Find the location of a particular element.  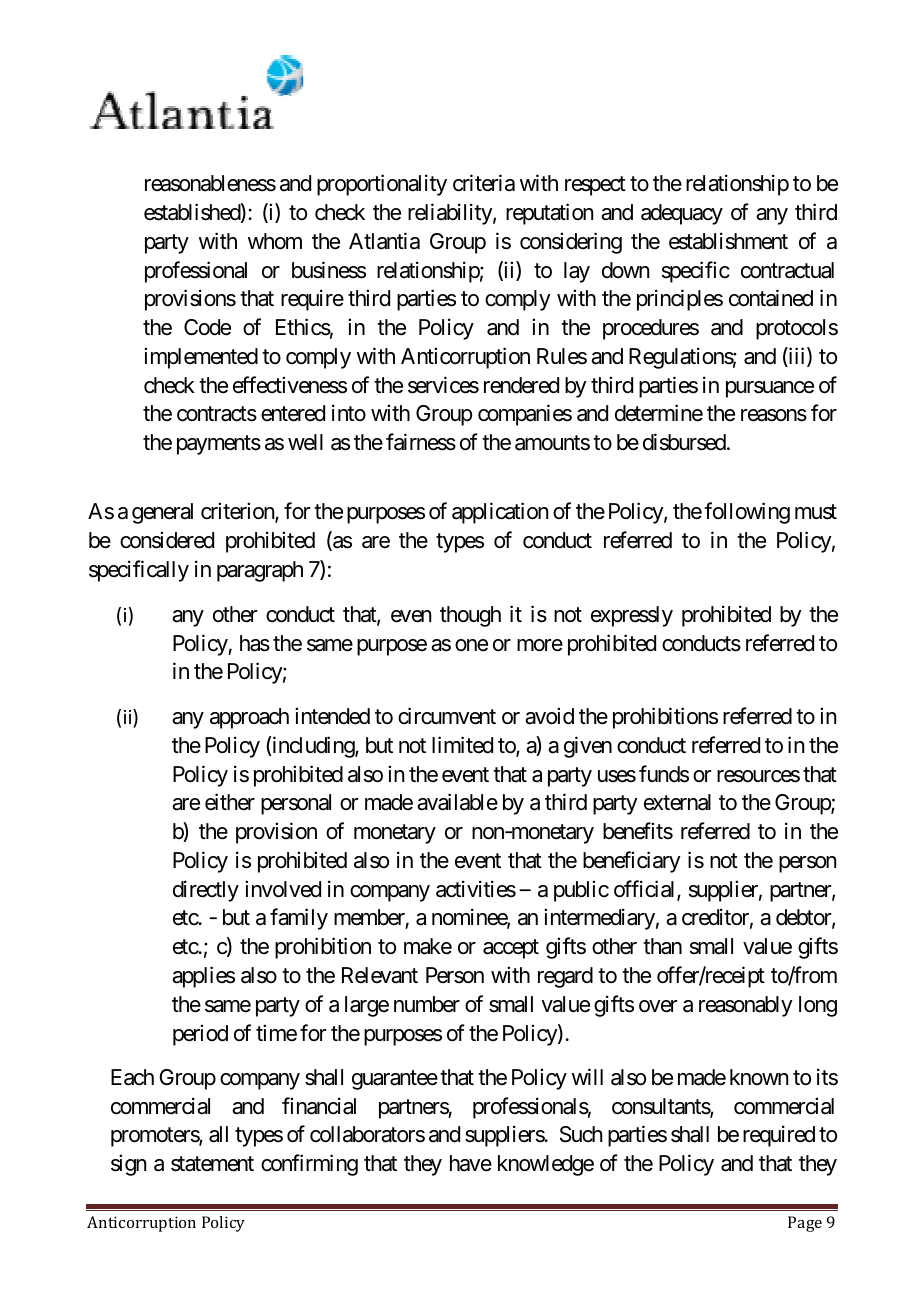

considered is located at coordinates (167, 540).
